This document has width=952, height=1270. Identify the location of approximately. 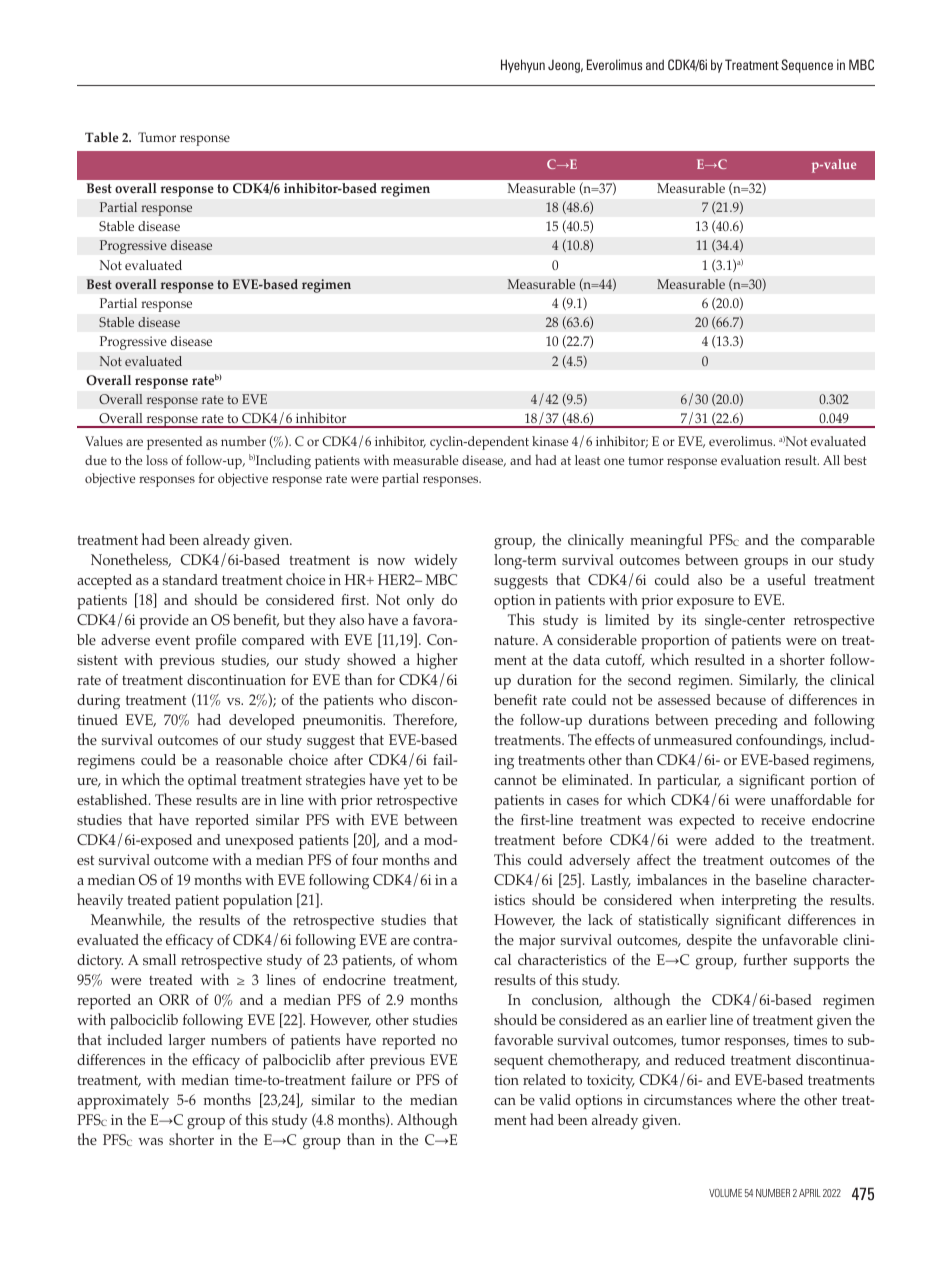
(123, 1101).
